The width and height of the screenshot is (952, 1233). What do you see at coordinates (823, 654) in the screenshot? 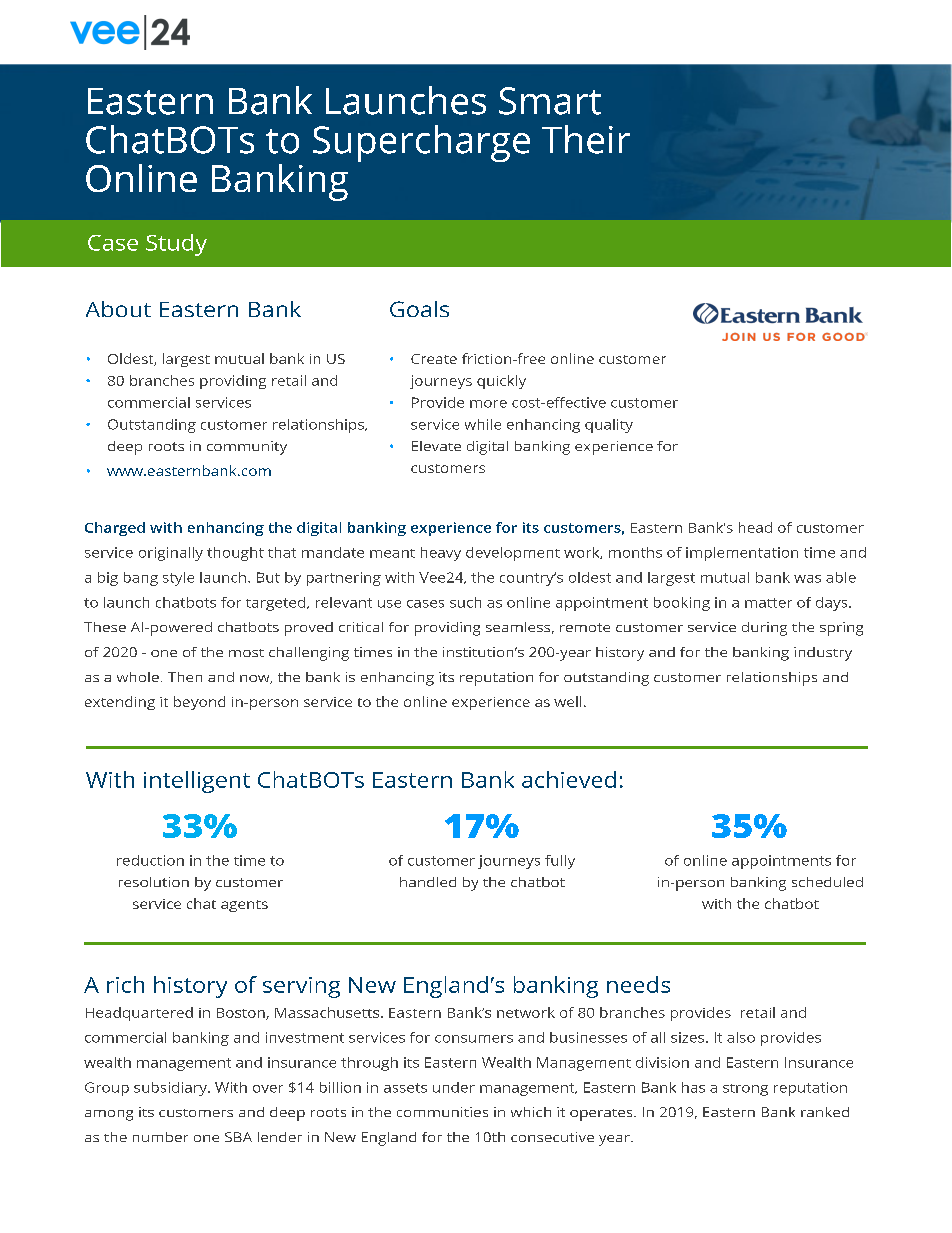
I see `industry` at bounding box center [823, 654].
